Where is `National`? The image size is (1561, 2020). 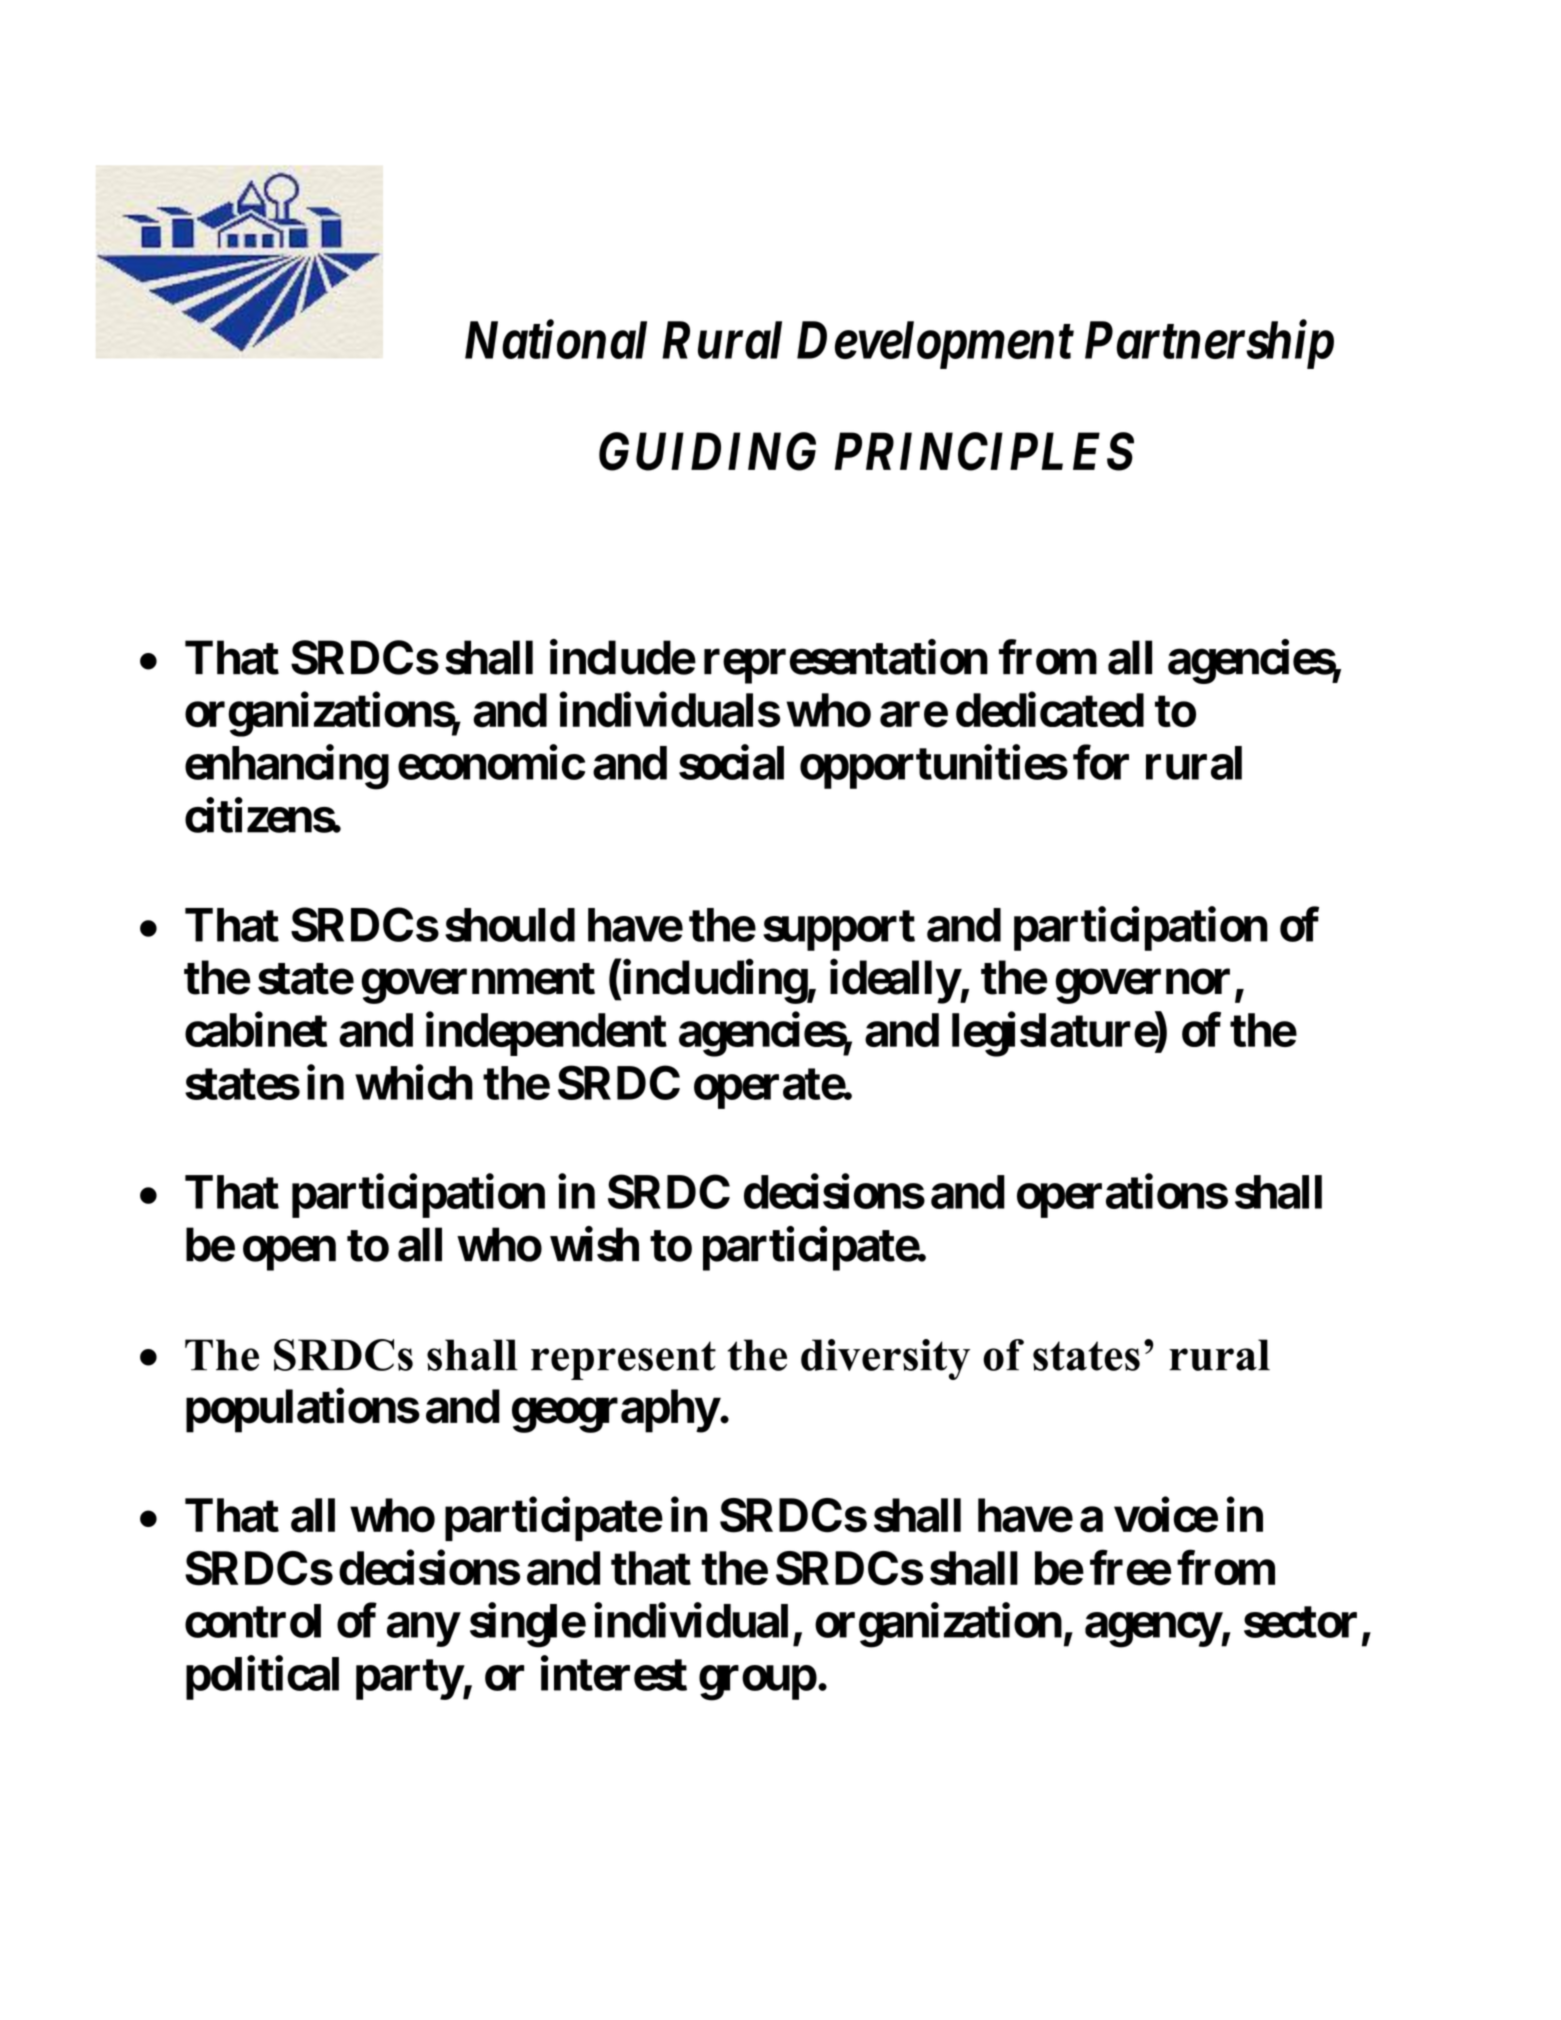 National is located at coordinates (556, 339).
